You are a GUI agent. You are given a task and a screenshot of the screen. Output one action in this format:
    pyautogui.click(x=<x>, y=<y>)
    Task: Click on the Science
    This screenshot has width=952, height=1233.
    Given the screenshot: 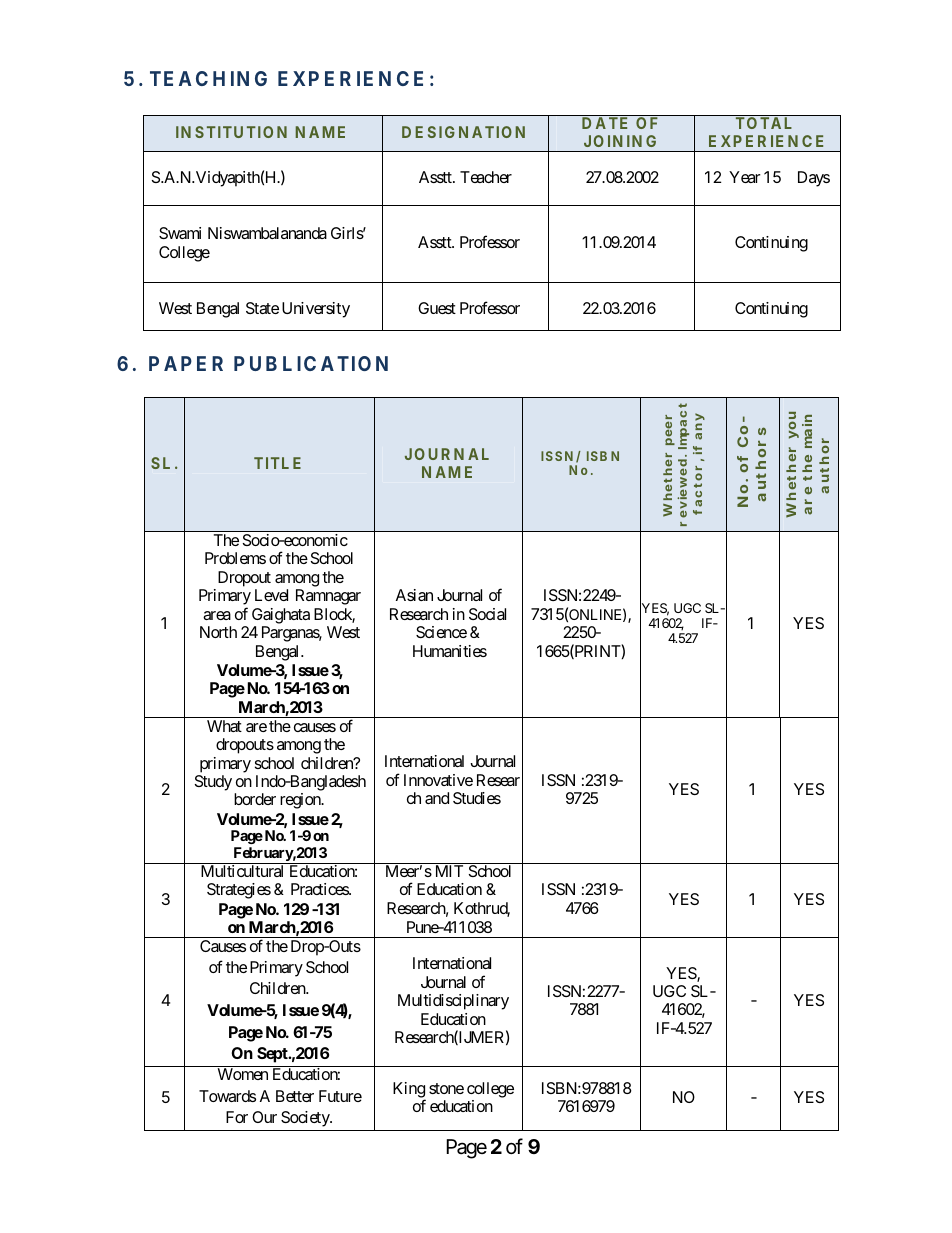 What is the action you would take?
    pyautogui.click(x=441, y=632)
